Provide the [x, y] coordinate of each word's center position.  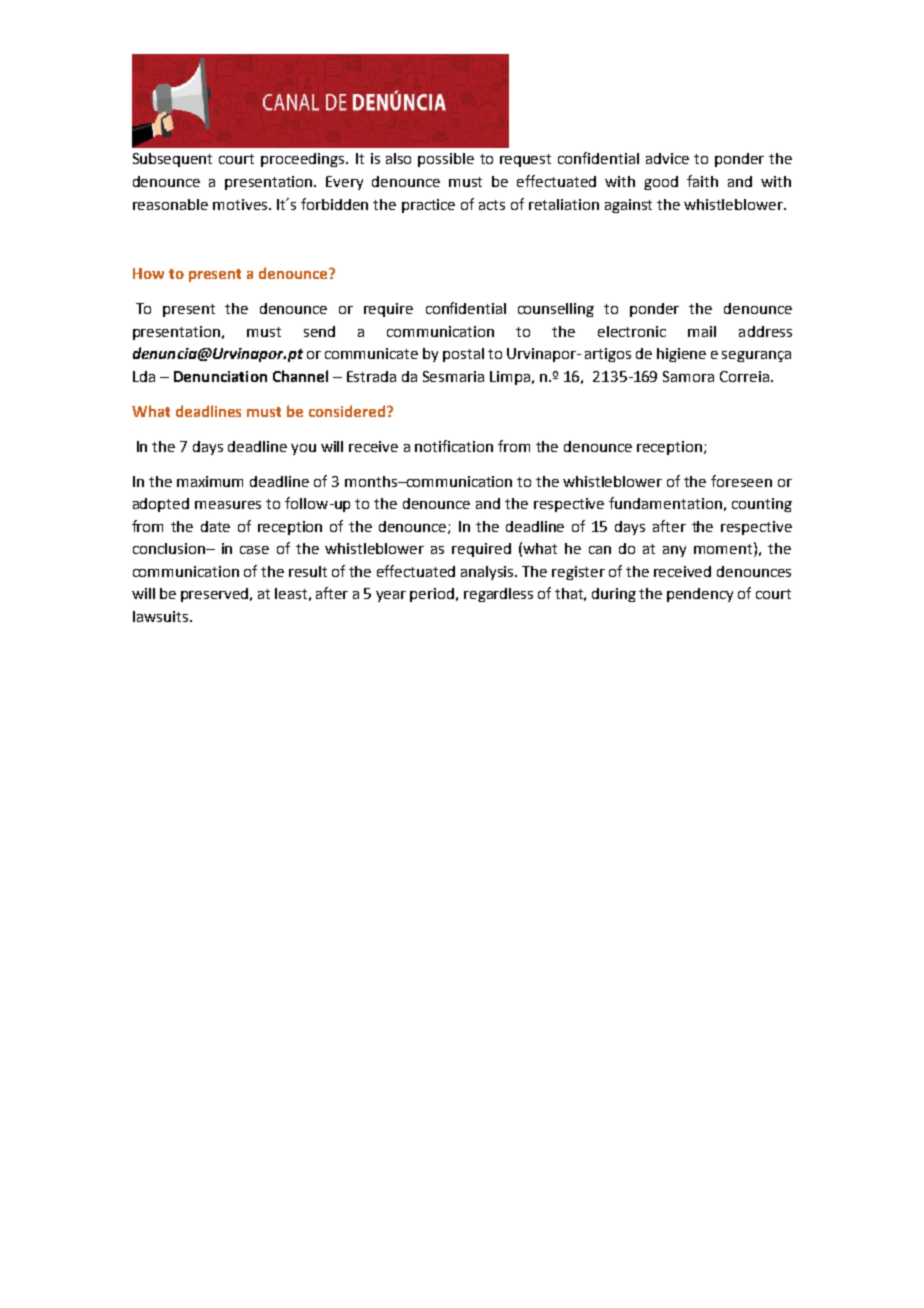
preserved [216, 595]
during [614, 595]
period [433, 595]
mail [702, 331]
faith [702, 181]
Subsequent [172, 160]
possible [446, 160]
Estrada [371, 376]
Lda [144, 376]
